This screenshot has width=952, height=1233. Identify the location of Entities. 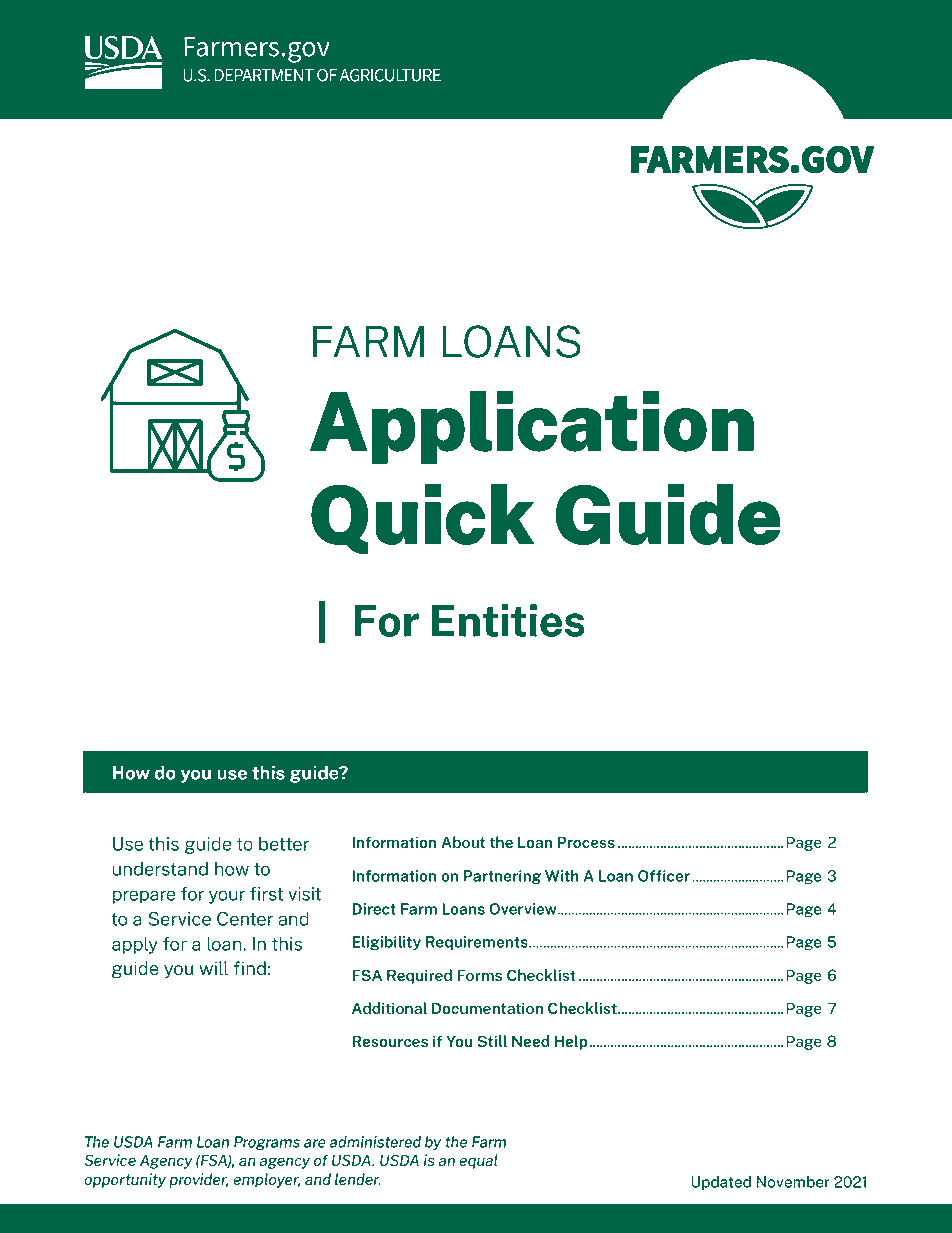
(508, 620).
